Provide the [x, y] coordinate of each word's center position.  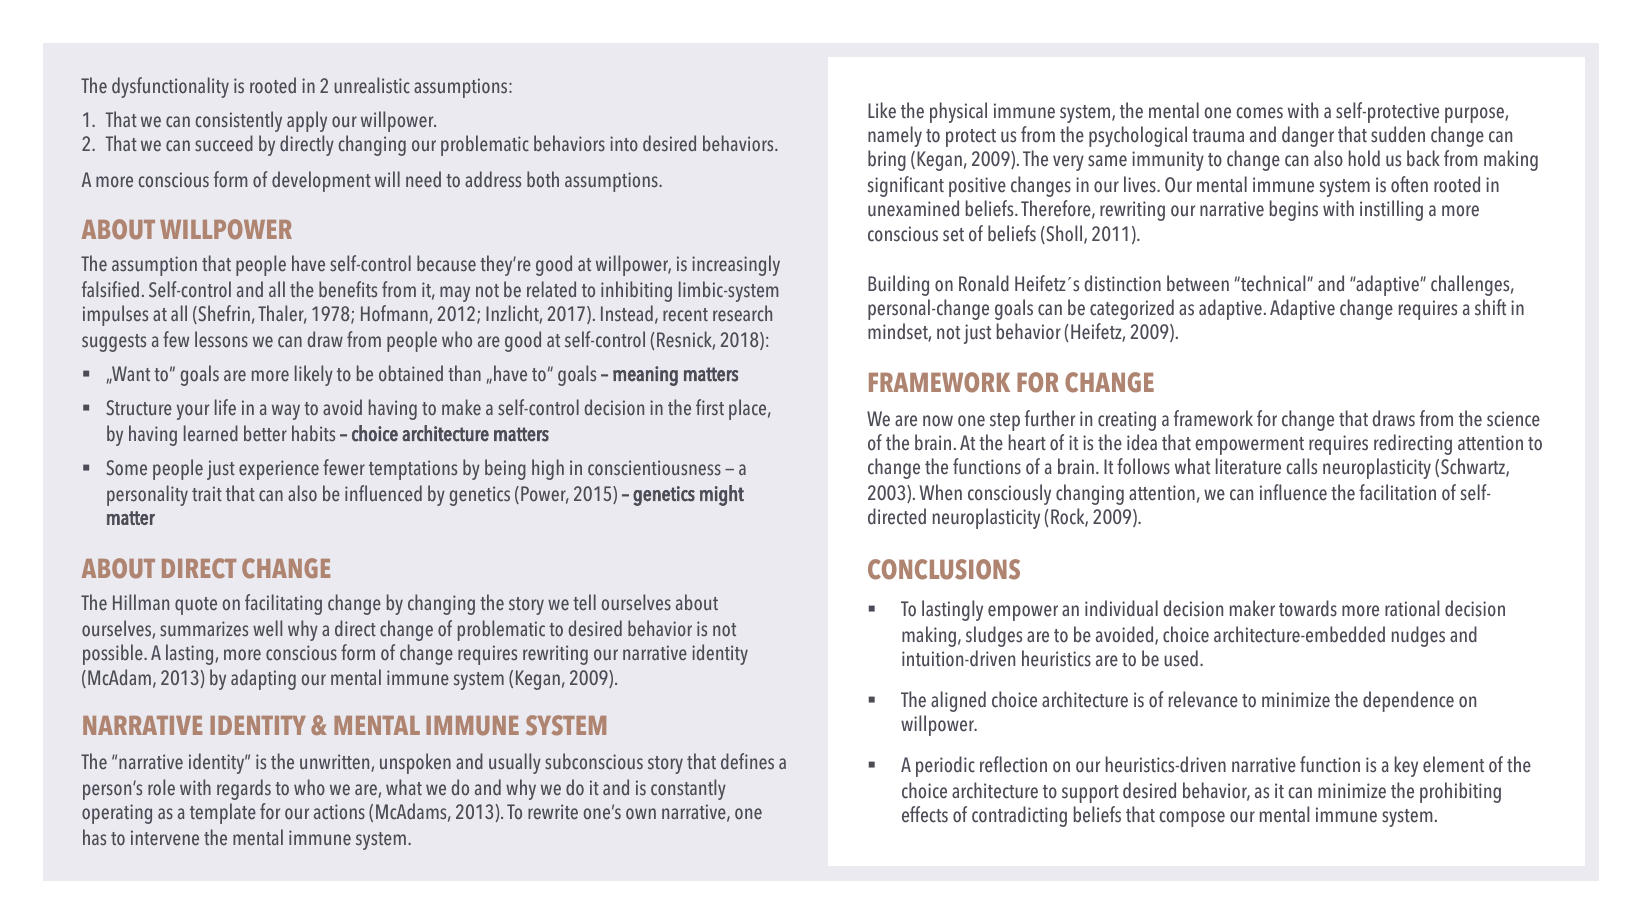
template [223, 813]
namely [895, 136]
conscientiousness [654, 468]
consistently [239, 121]
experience [279, 470]
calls [1301, 466]
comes [1259, 113]
